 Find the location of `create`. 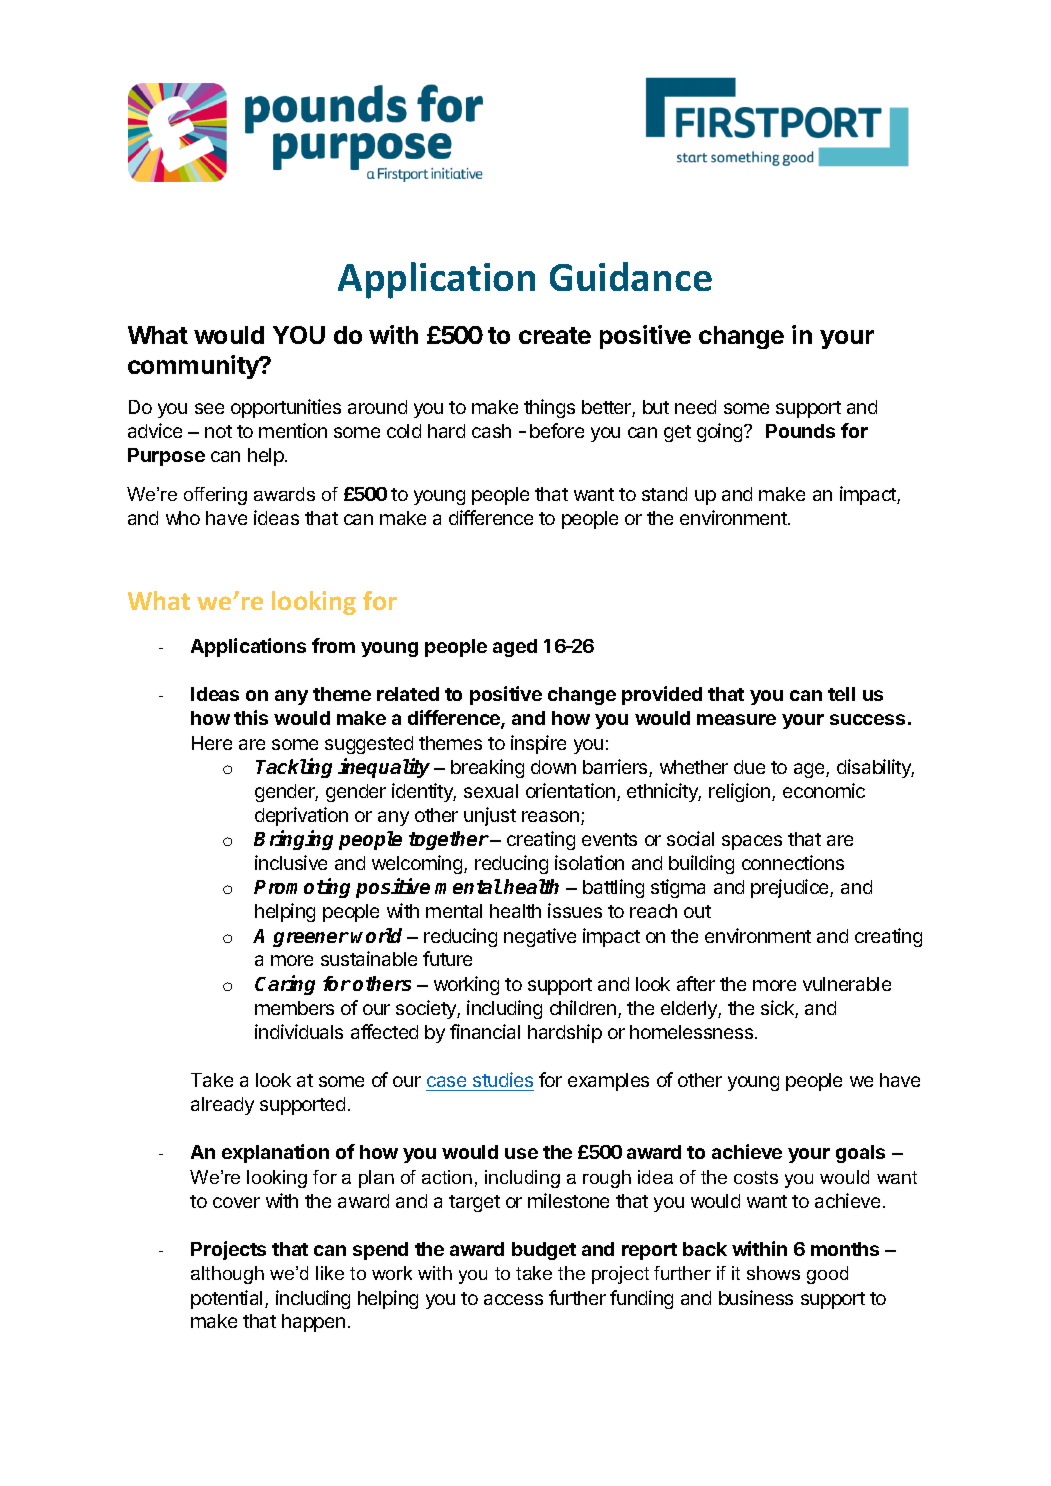

create is located at coordinates (555, 335).
